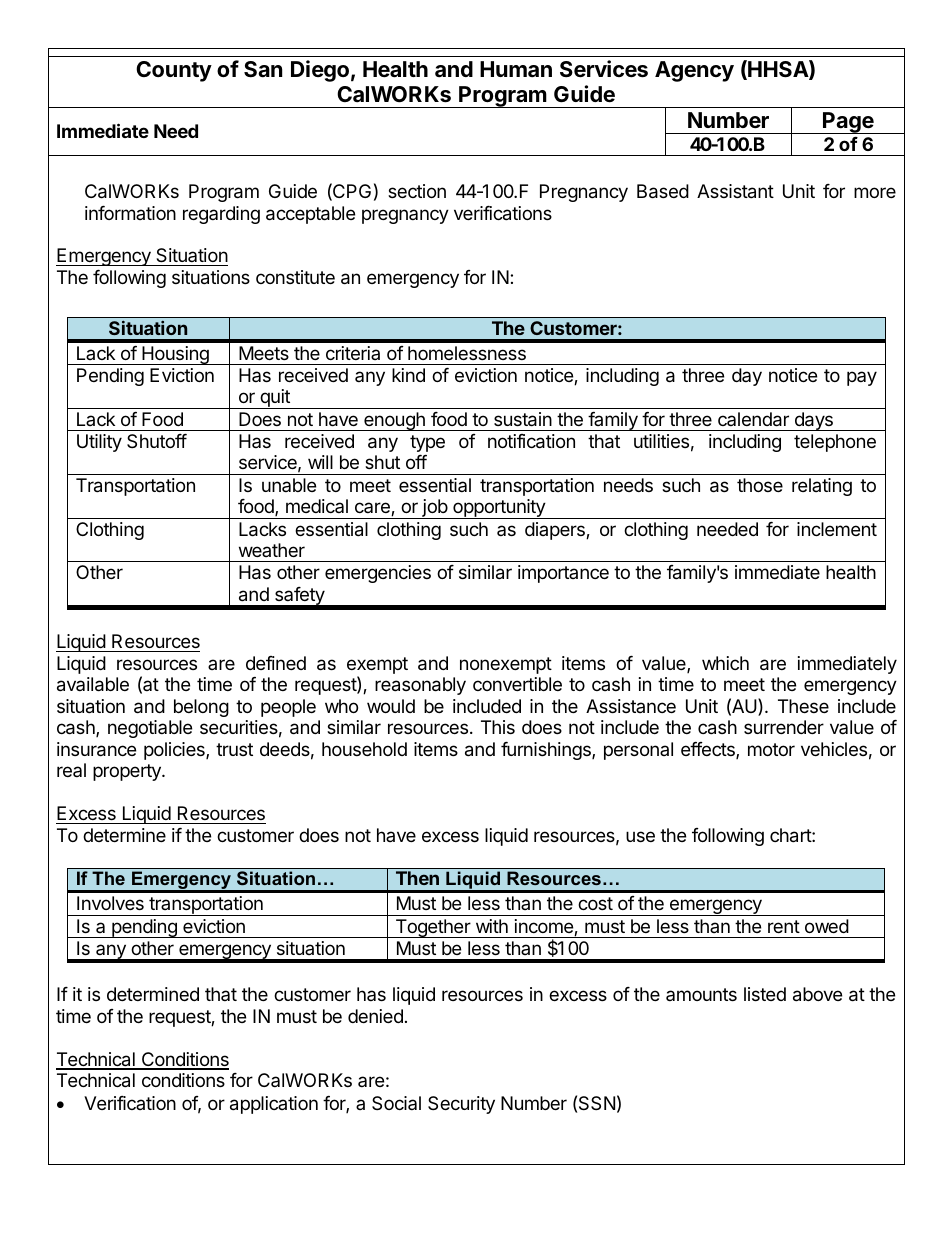 This page has width=952, height=1233. Describe the element at coordinates (837, 529) in the page. I see `inclement` at that location.
